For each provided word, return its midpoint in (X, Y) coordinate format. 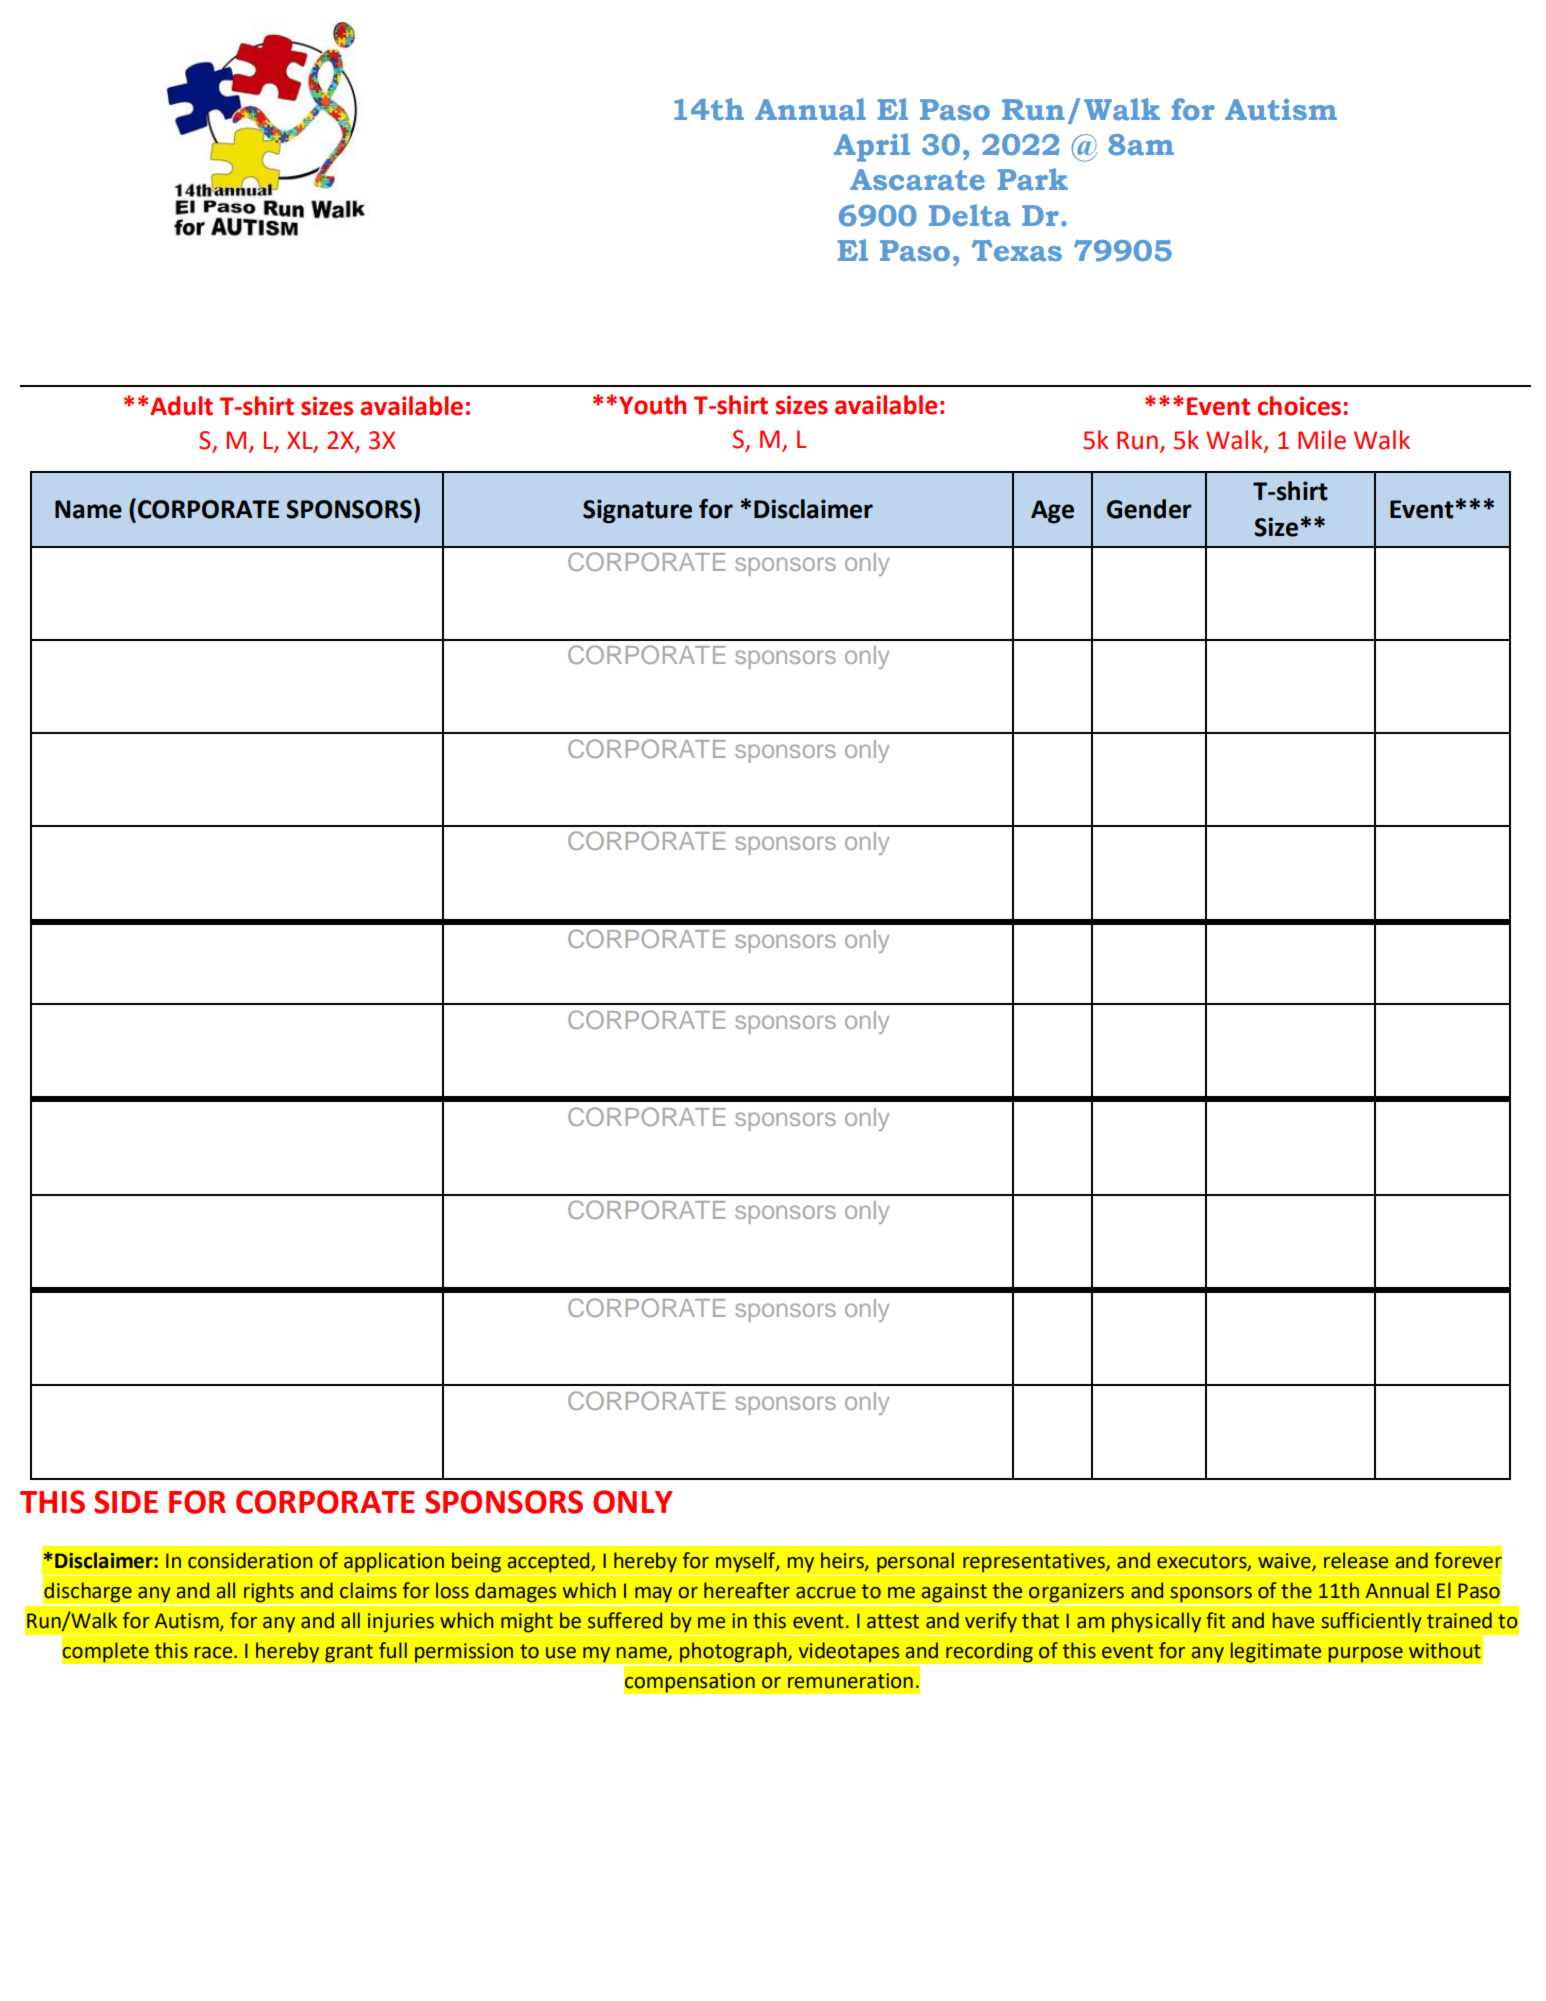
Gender (1149, 509)
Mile (1322, 440)
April (872, 147)
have (1293, 1620)
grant (349, 1653)
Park (1033, 179)
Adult (181, 406)
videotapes (849, 1653)
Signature (637, 511)
